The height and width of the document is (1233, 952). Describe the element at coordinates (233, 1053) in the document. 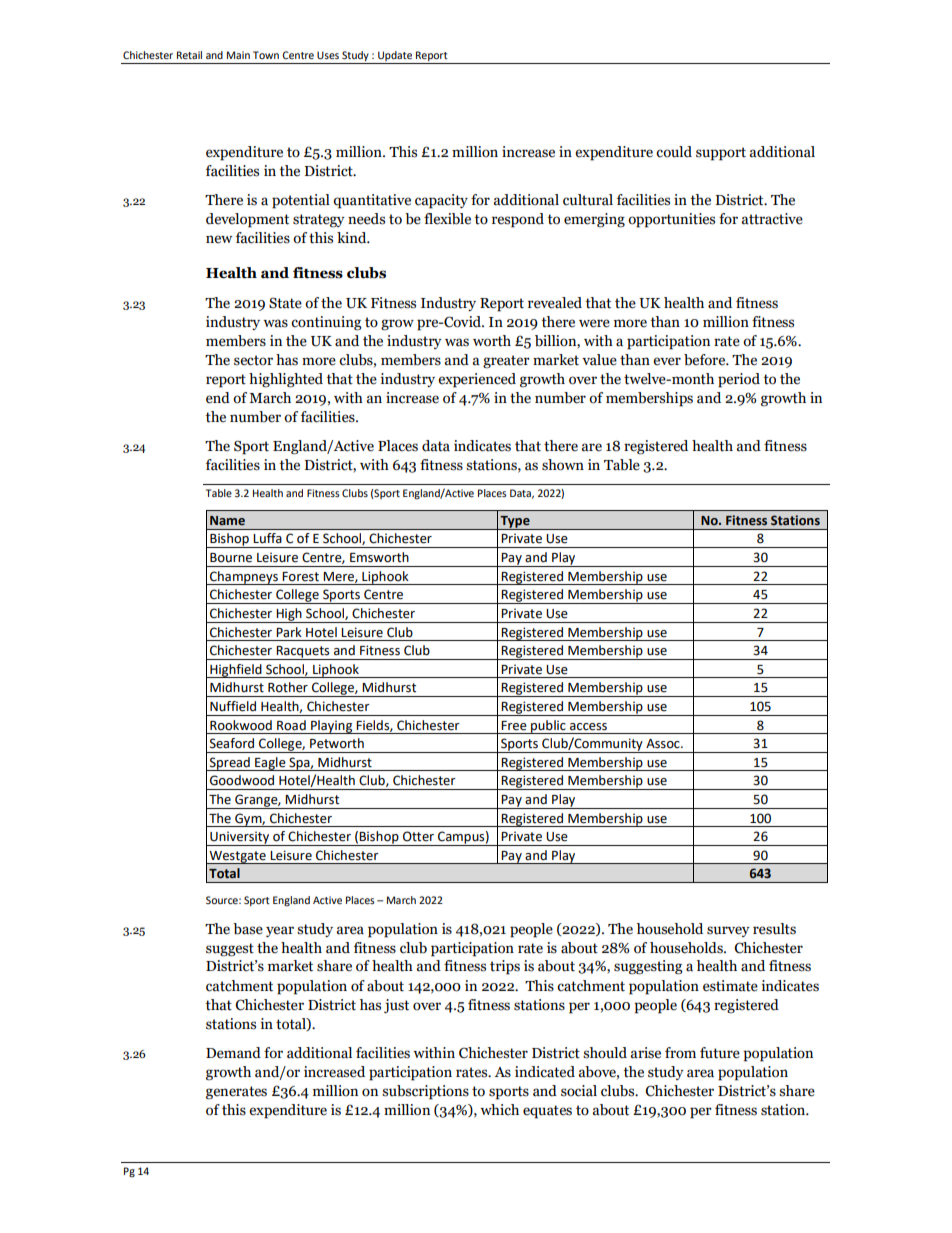

I see `Demand` at that location.
